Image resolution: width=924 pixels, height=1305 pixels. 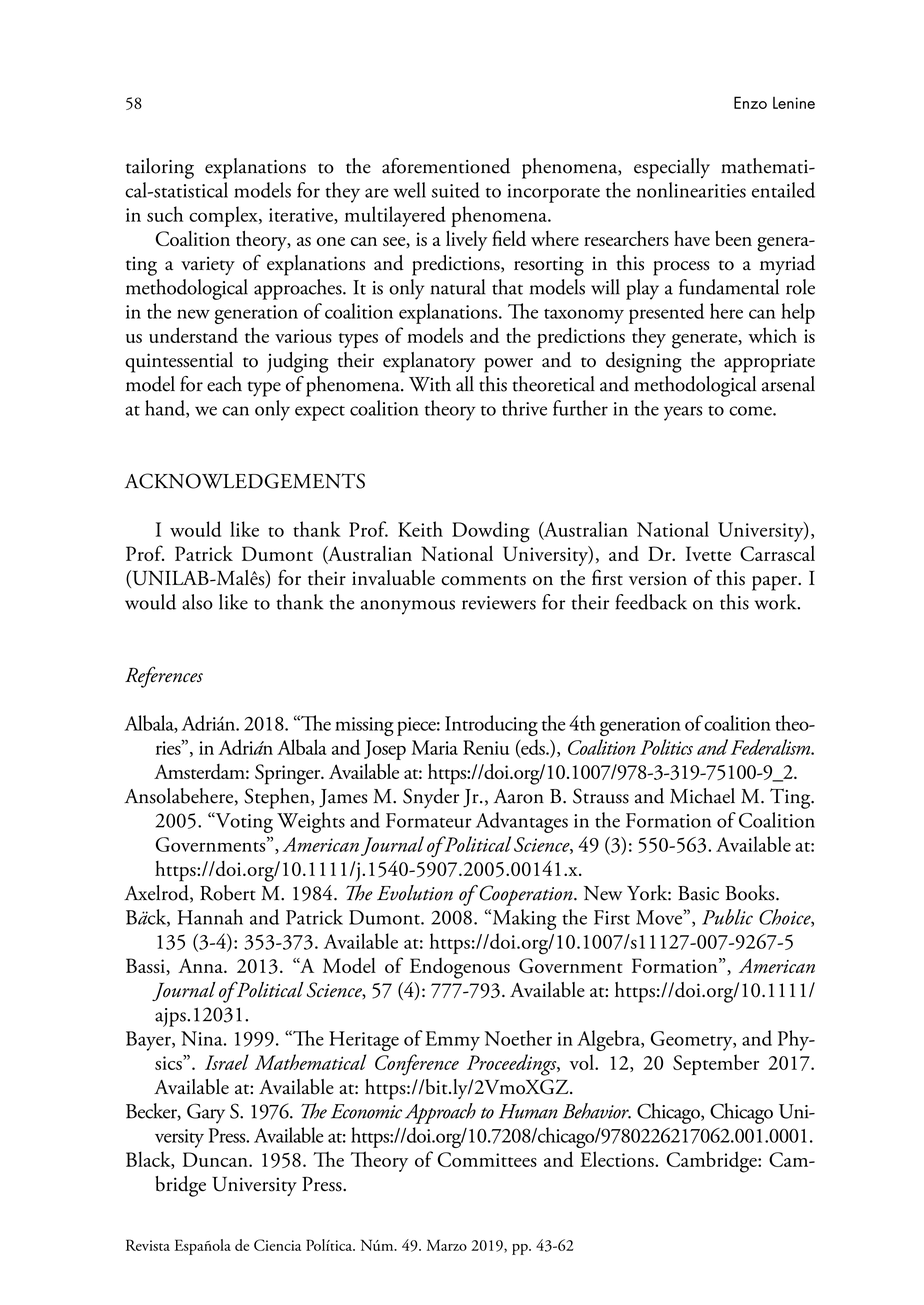 What do you see at coordinates (197, 602) in the page?
I see `also` at bounding box center [197, 602].
